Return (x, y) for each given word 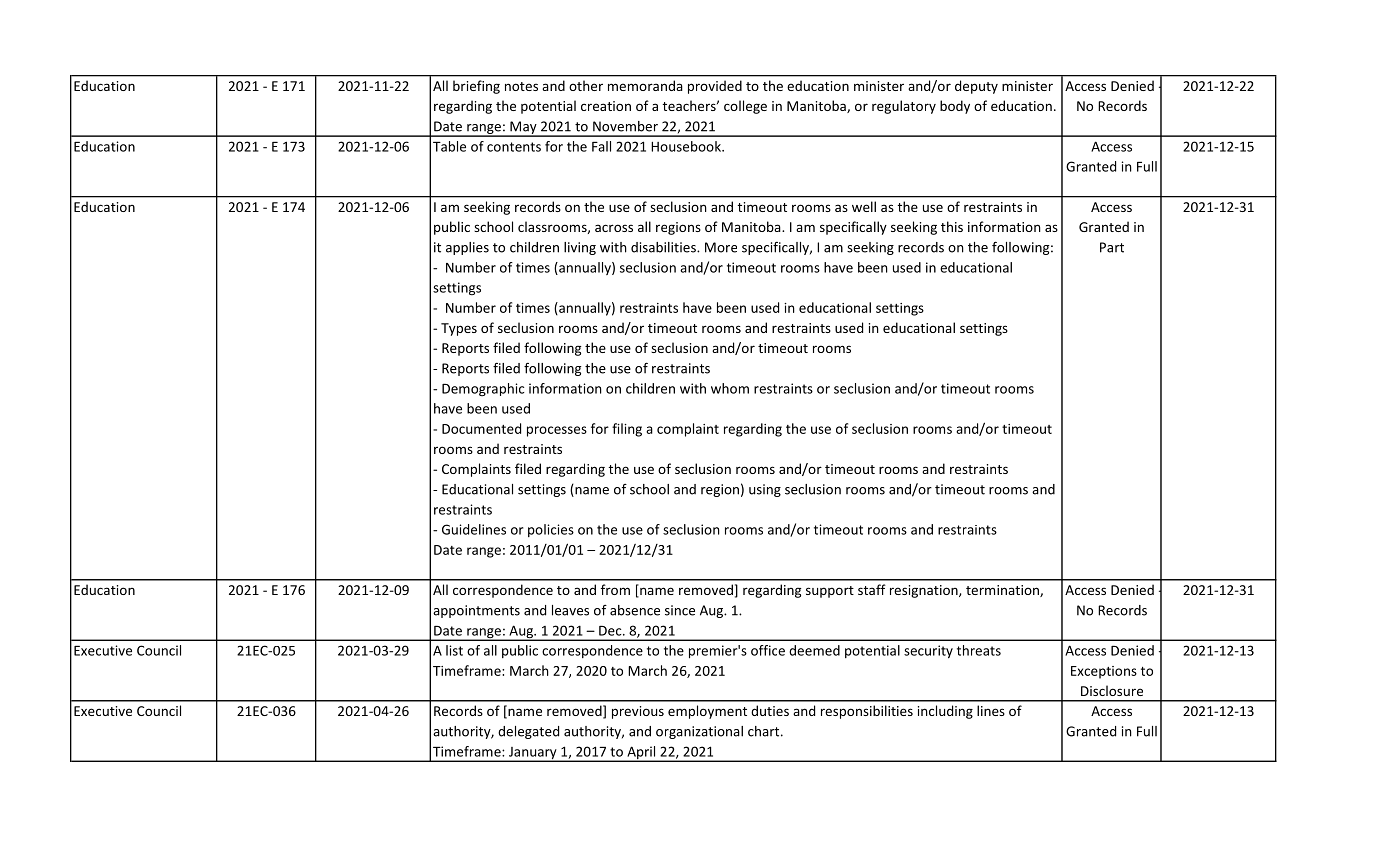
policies (551, 530)
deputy (976, 87)
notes (521, 86)
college (745, 107)
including (945, 712)
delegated (528, 732)
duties (770, 710)
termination (1003, 591)
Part (1112, 247)
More (721, 247)
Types (459, 329)
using (765, 490)
